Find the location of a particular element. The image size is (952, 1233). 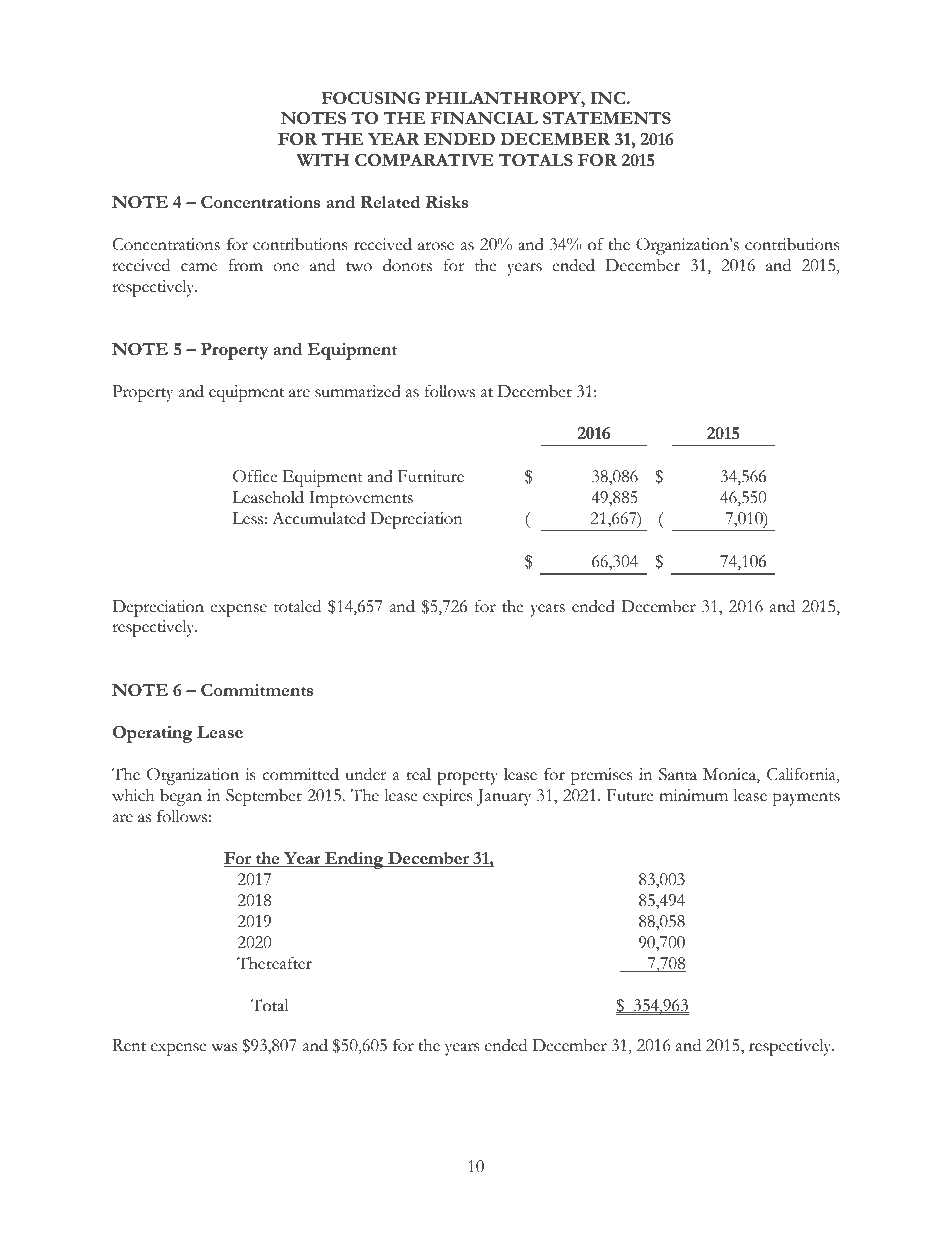

came is located at coordinates (199, 267).
